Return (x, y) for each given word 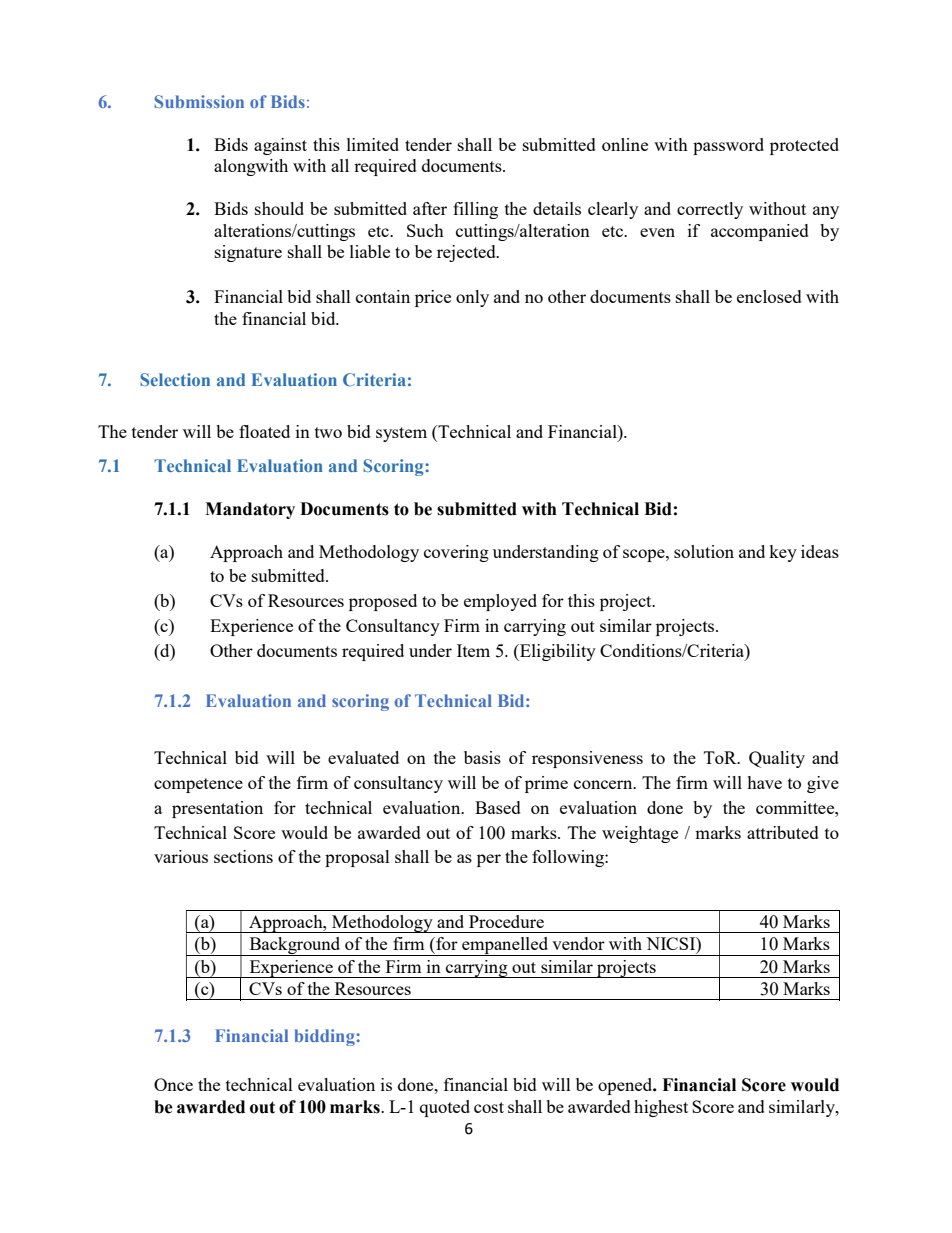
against (280, 146)
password (728, 146)
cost (489, 1107)
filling (475, 210)
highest (661, 1108)
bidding (325, 1037)
